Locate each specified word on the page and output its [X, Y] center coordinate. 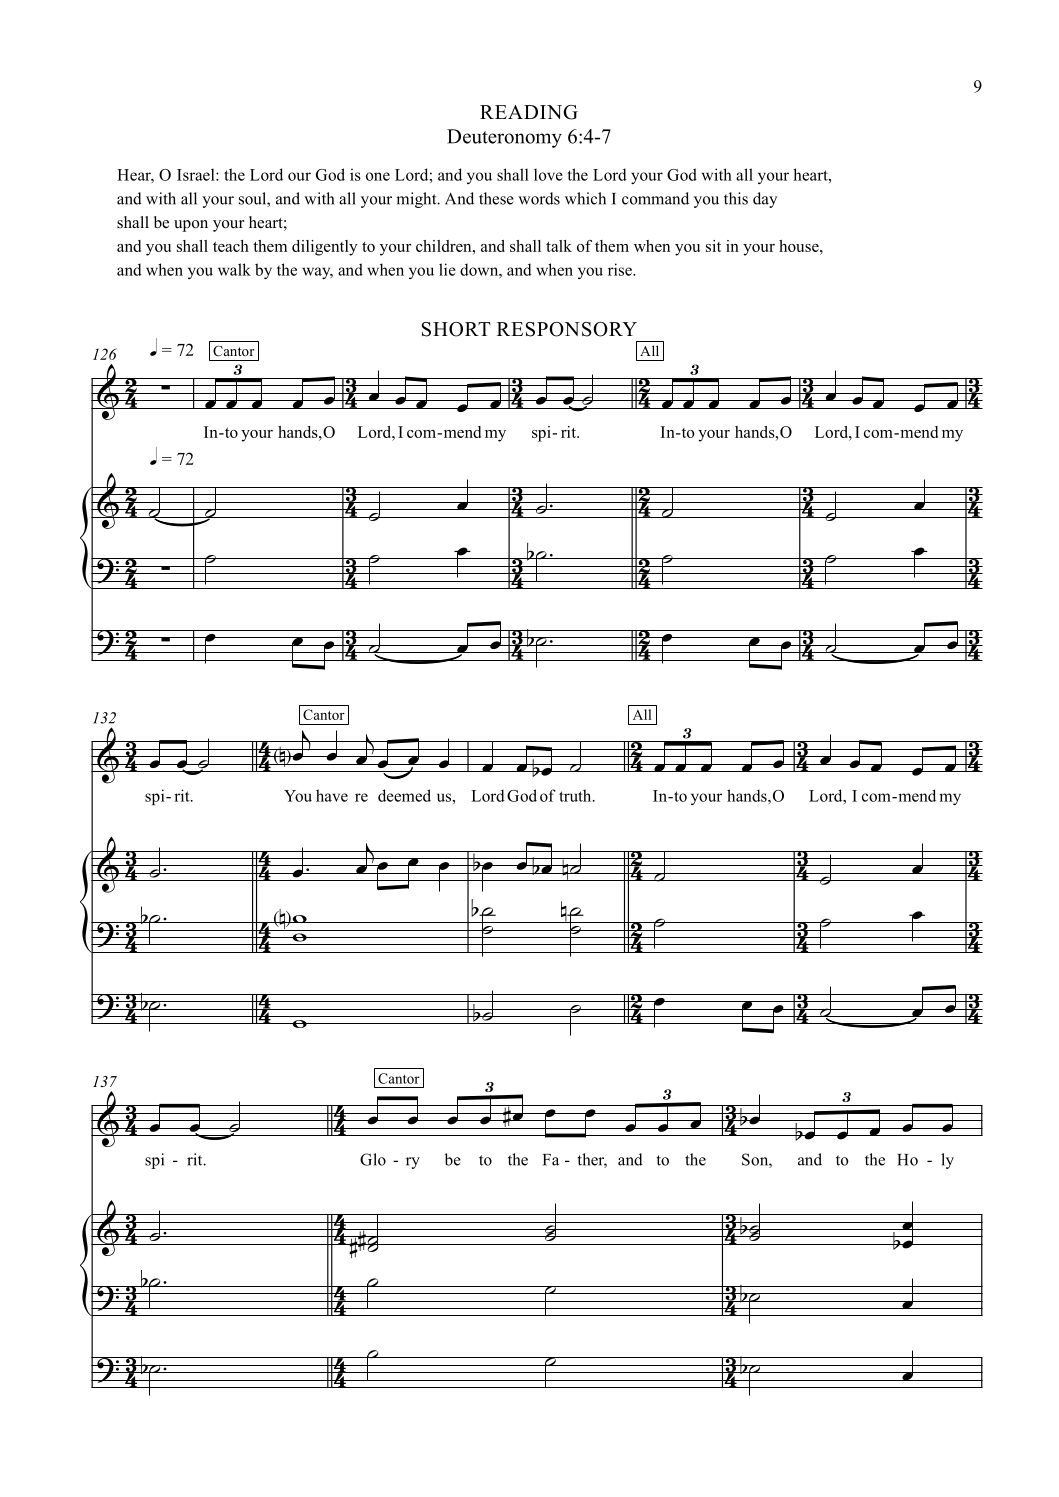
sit [713, 246]
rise [621, 269]
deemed [404, 795]
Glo [373, 1159]
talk [559, 246]
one [378, 176]
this [736, 198]
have [332, 795]
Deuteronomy [504, 138]
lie [447, 269]
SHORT [456, 329]
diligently [324, 248]
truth [576, 795]
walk [234, 269]
